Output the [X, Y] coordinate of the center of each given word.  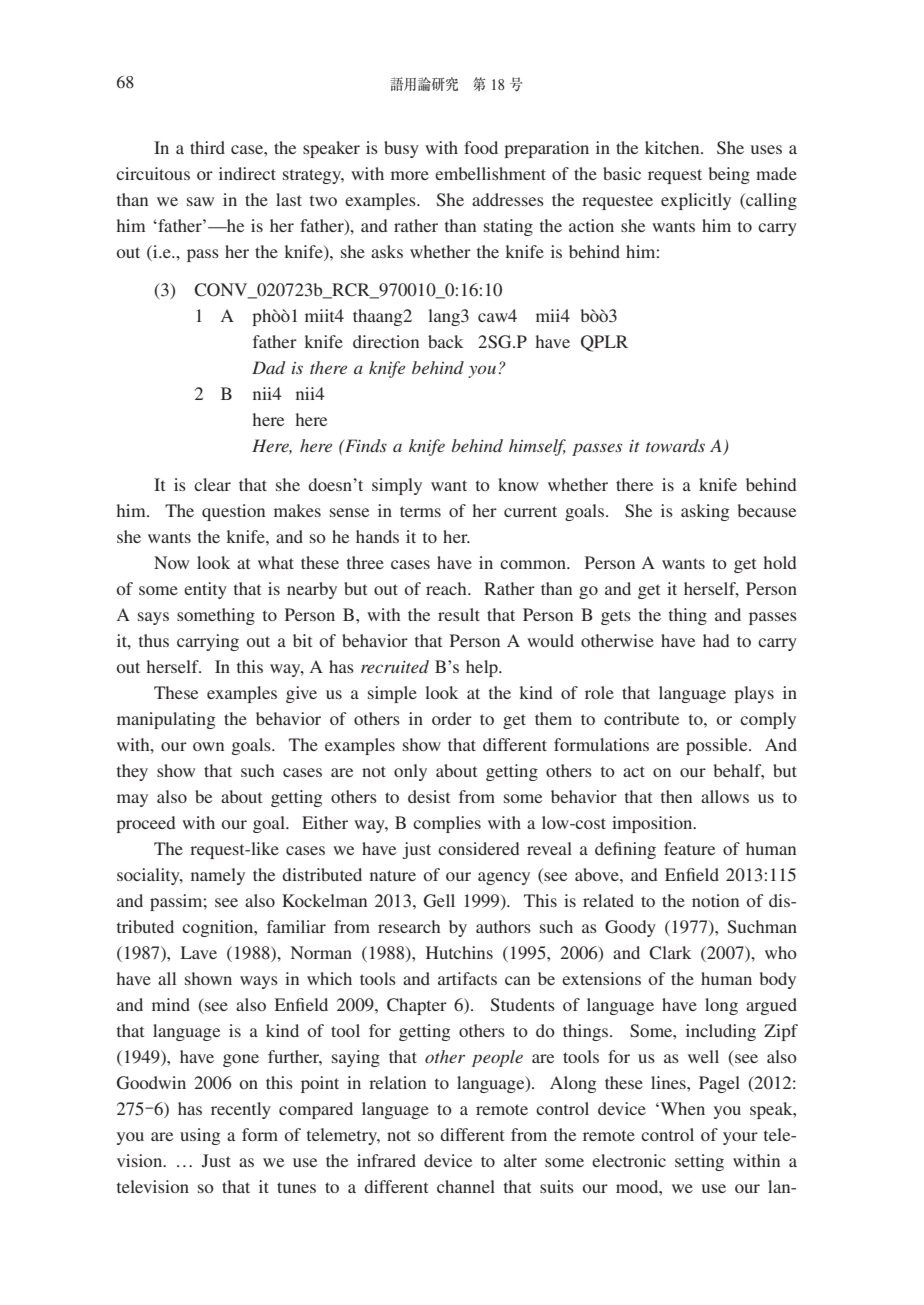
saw [200, 201]
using [200, 1136]
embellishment [490, 173]
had [716, 640]
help [483, 668]
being [729, 175]
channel [466, 1186]
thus [154, 640]
